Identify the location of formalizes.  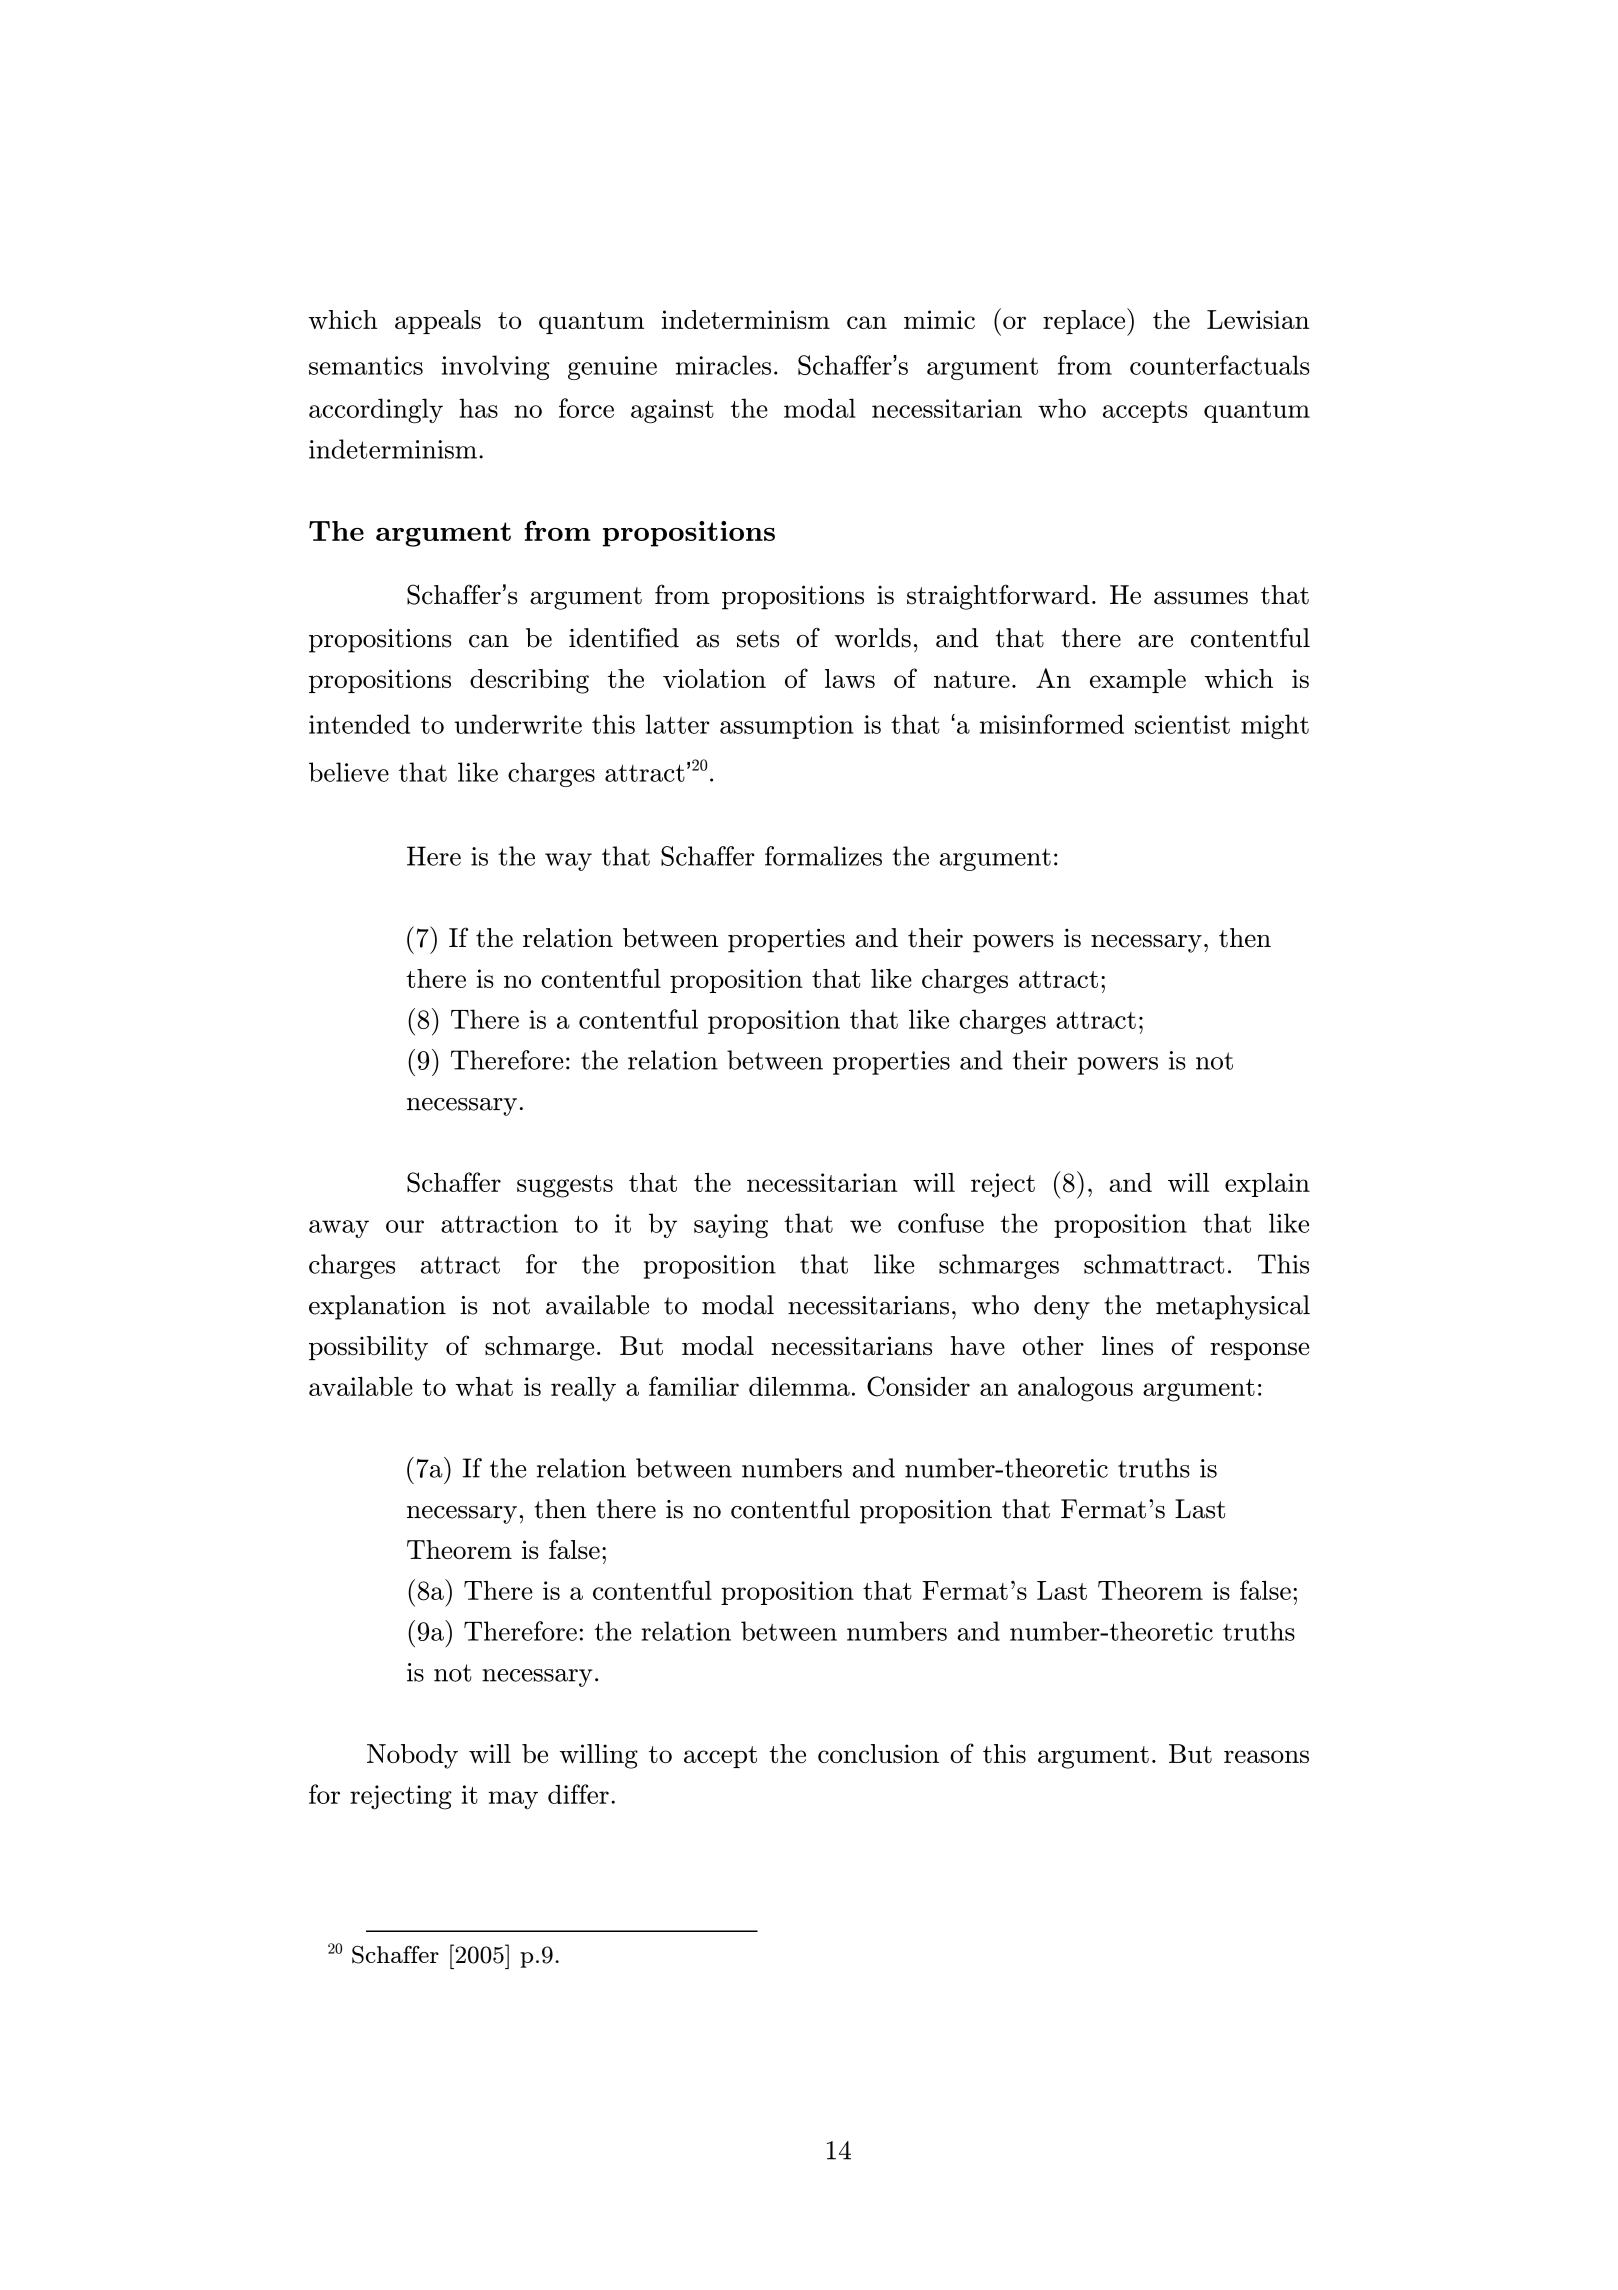
(823, 856).
